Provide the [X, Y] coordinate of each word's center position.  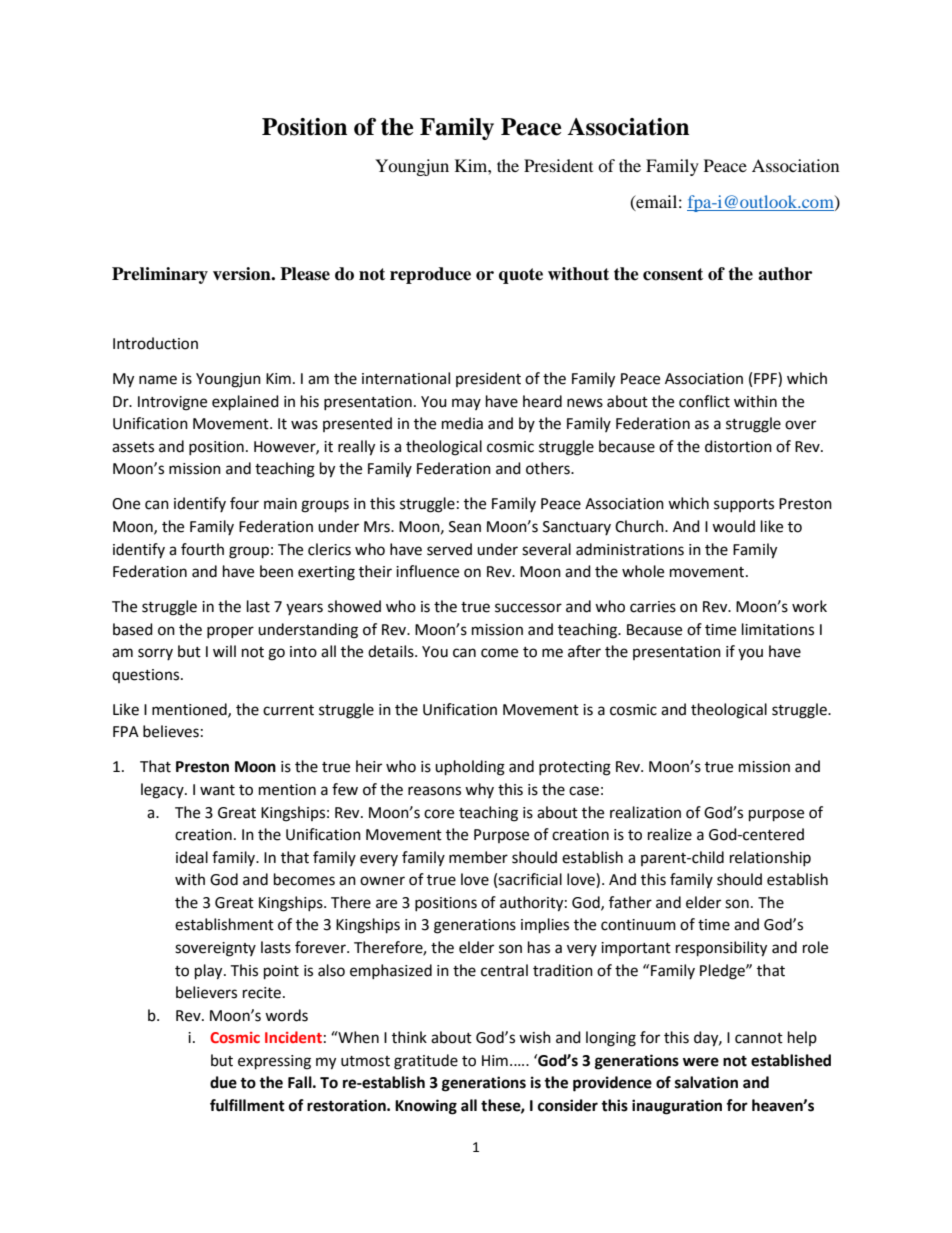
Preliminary [160, 275]
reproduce [430, 275]
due [223, 1082]
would [733, 526]
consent [673, 274]
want [217, 790]
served [449, 549]
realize [670, 834]
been [276, 571]
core [439, 814]
